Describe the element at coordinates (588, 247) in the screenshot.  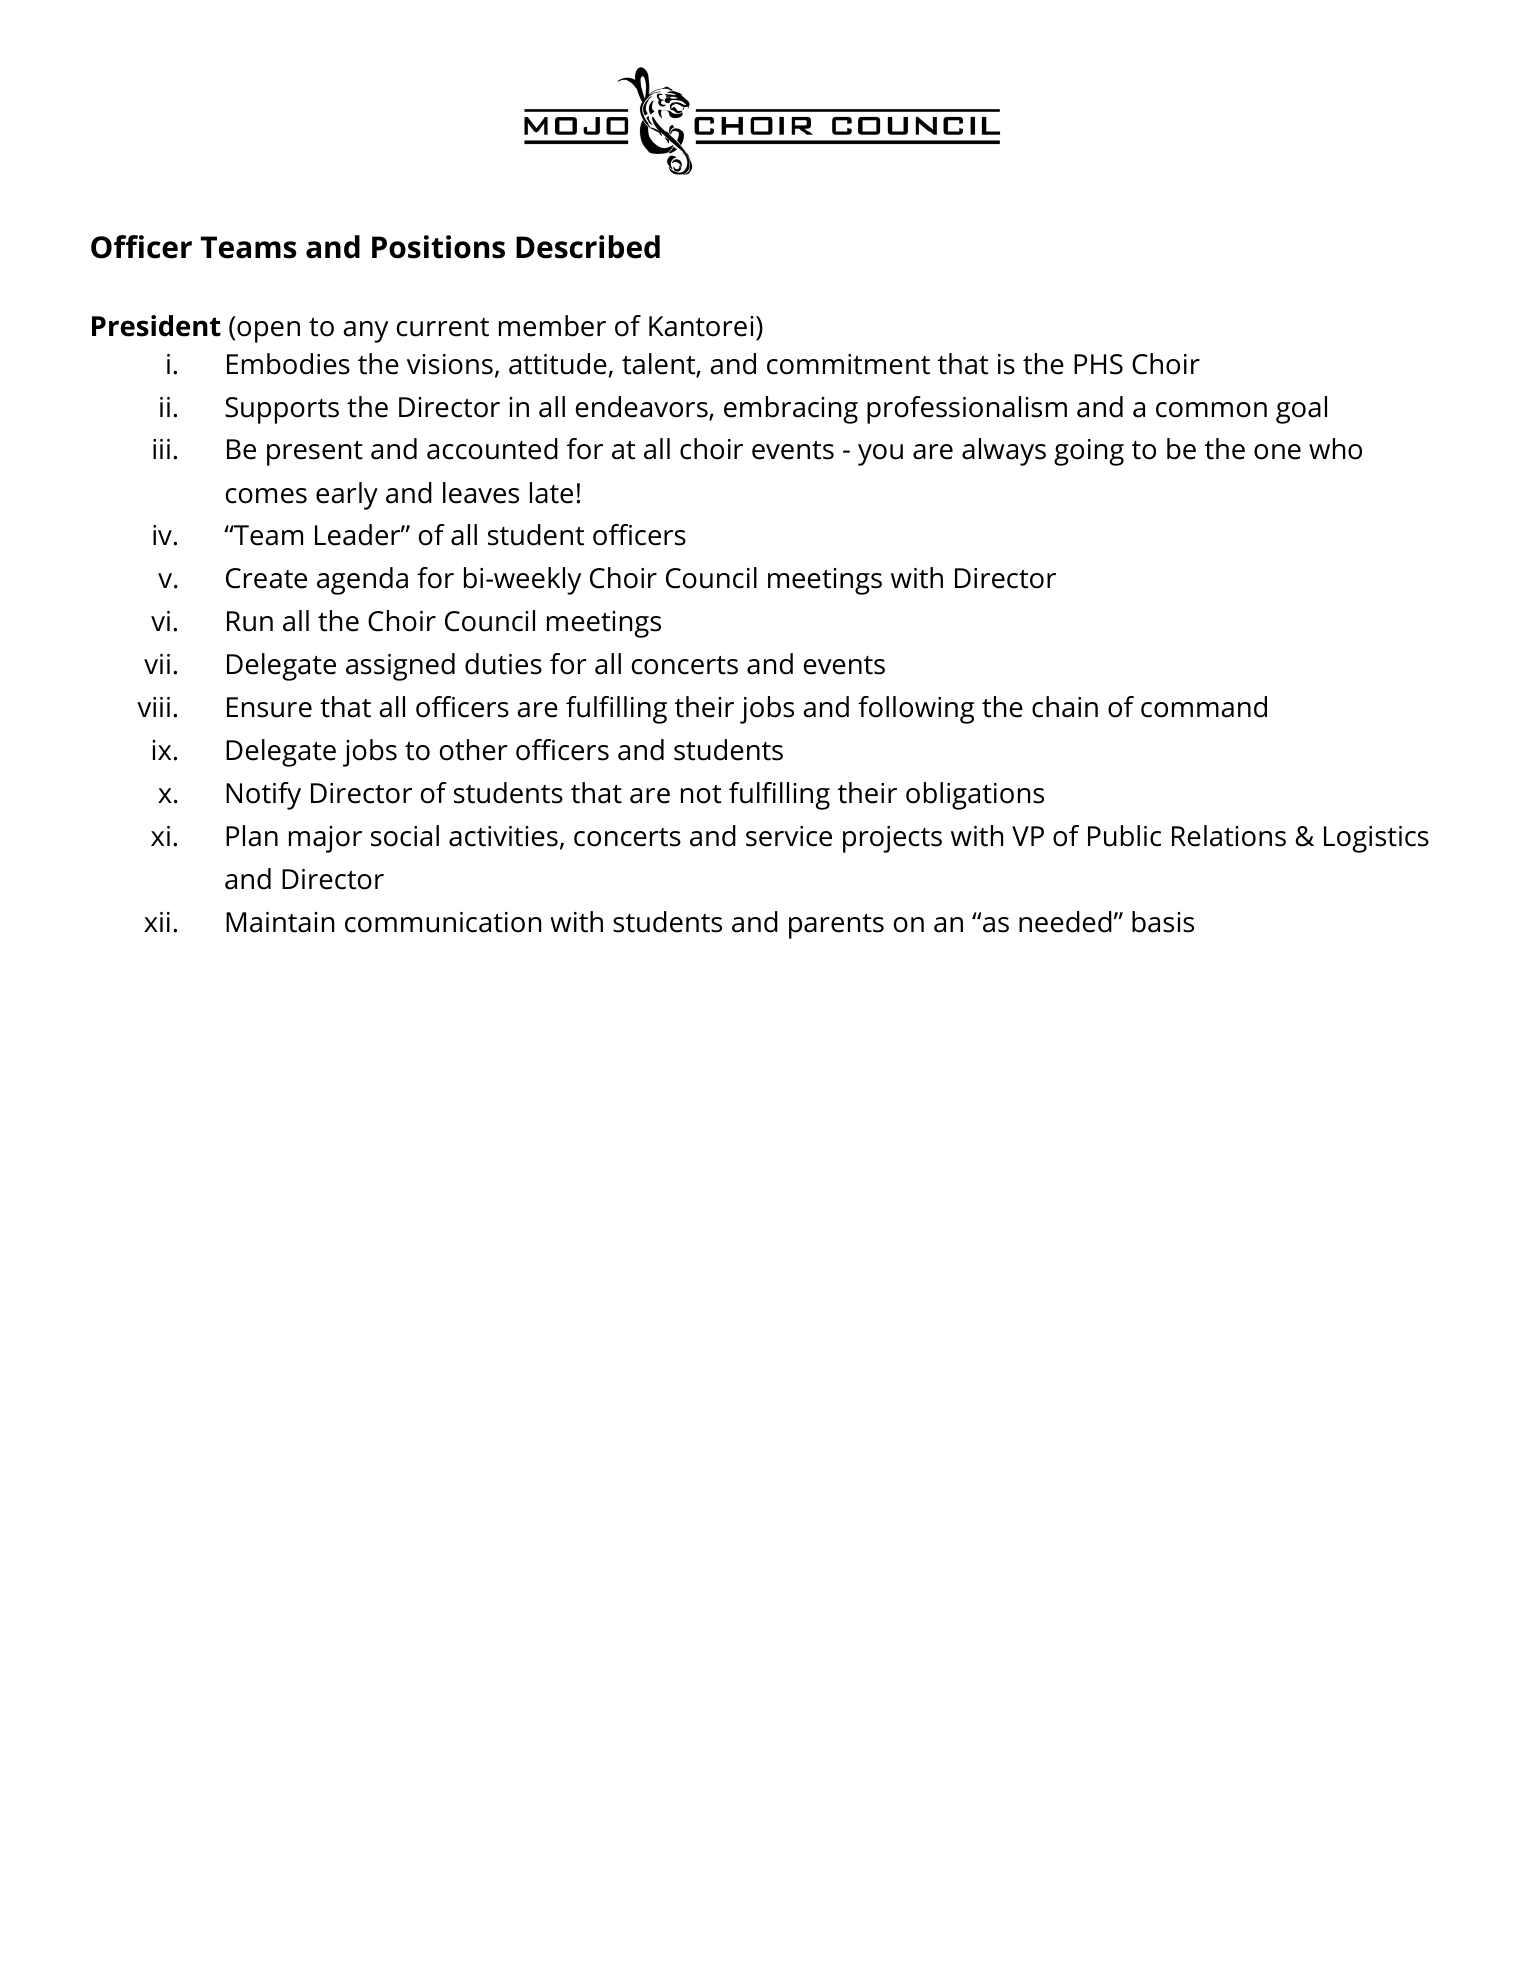
I see `Described` at that location.
